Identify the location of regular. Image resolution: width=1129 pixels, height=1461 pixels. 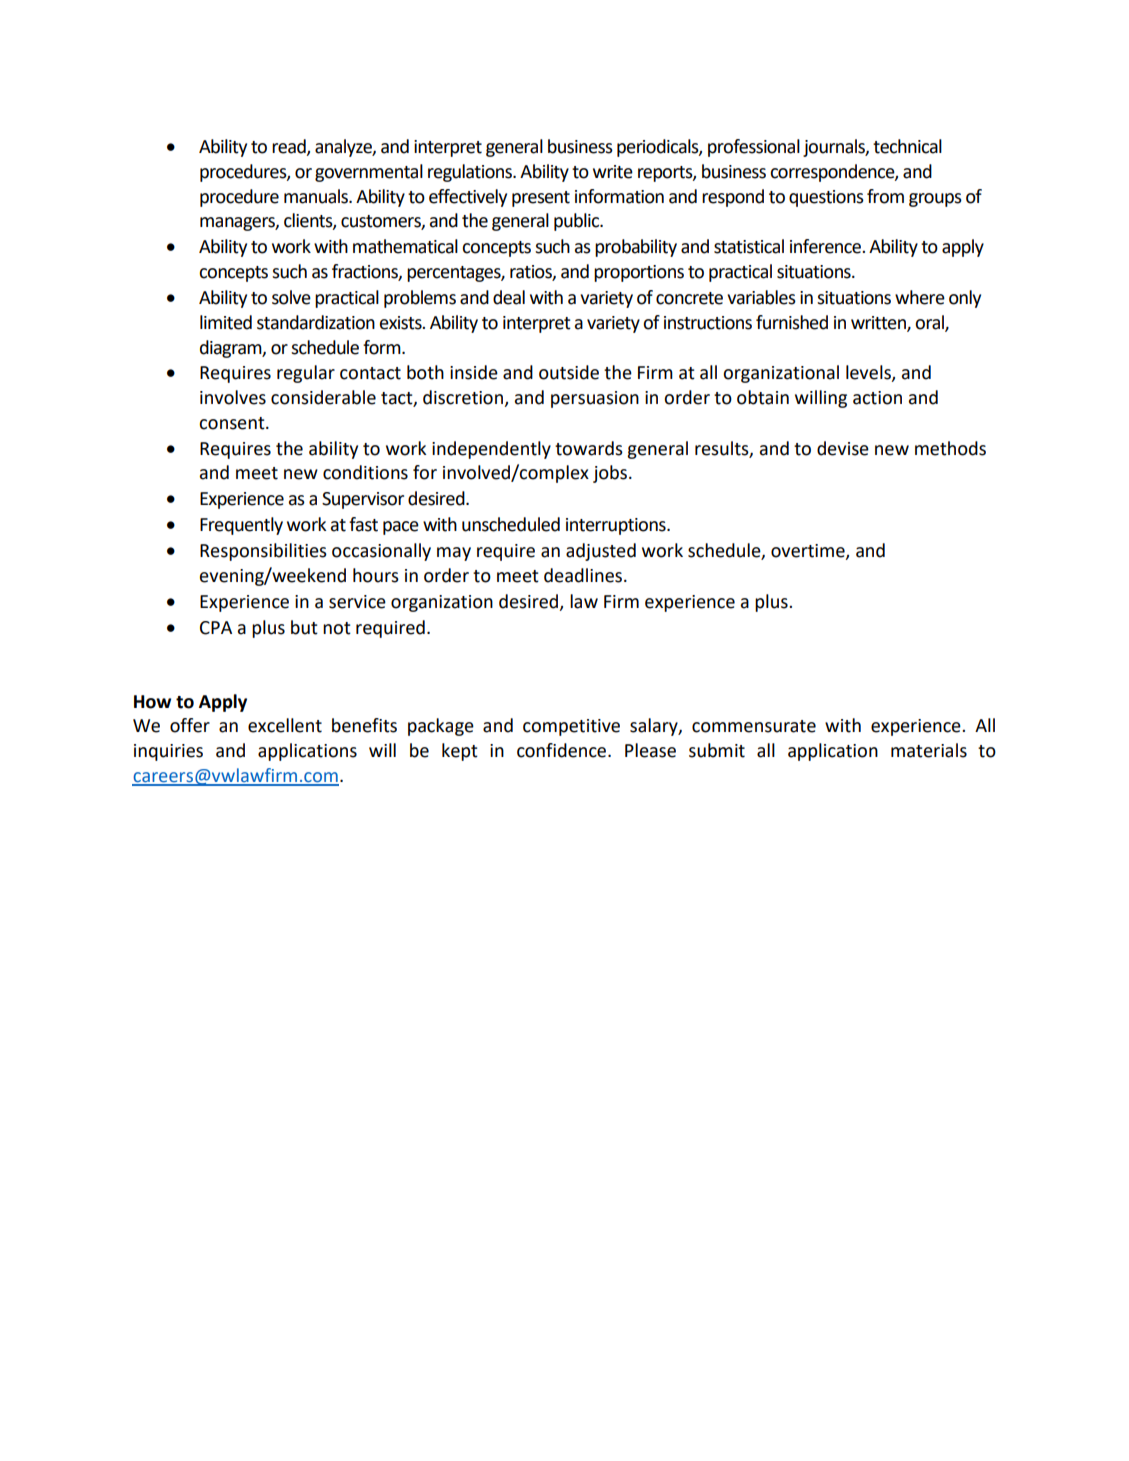
(306, 374).
